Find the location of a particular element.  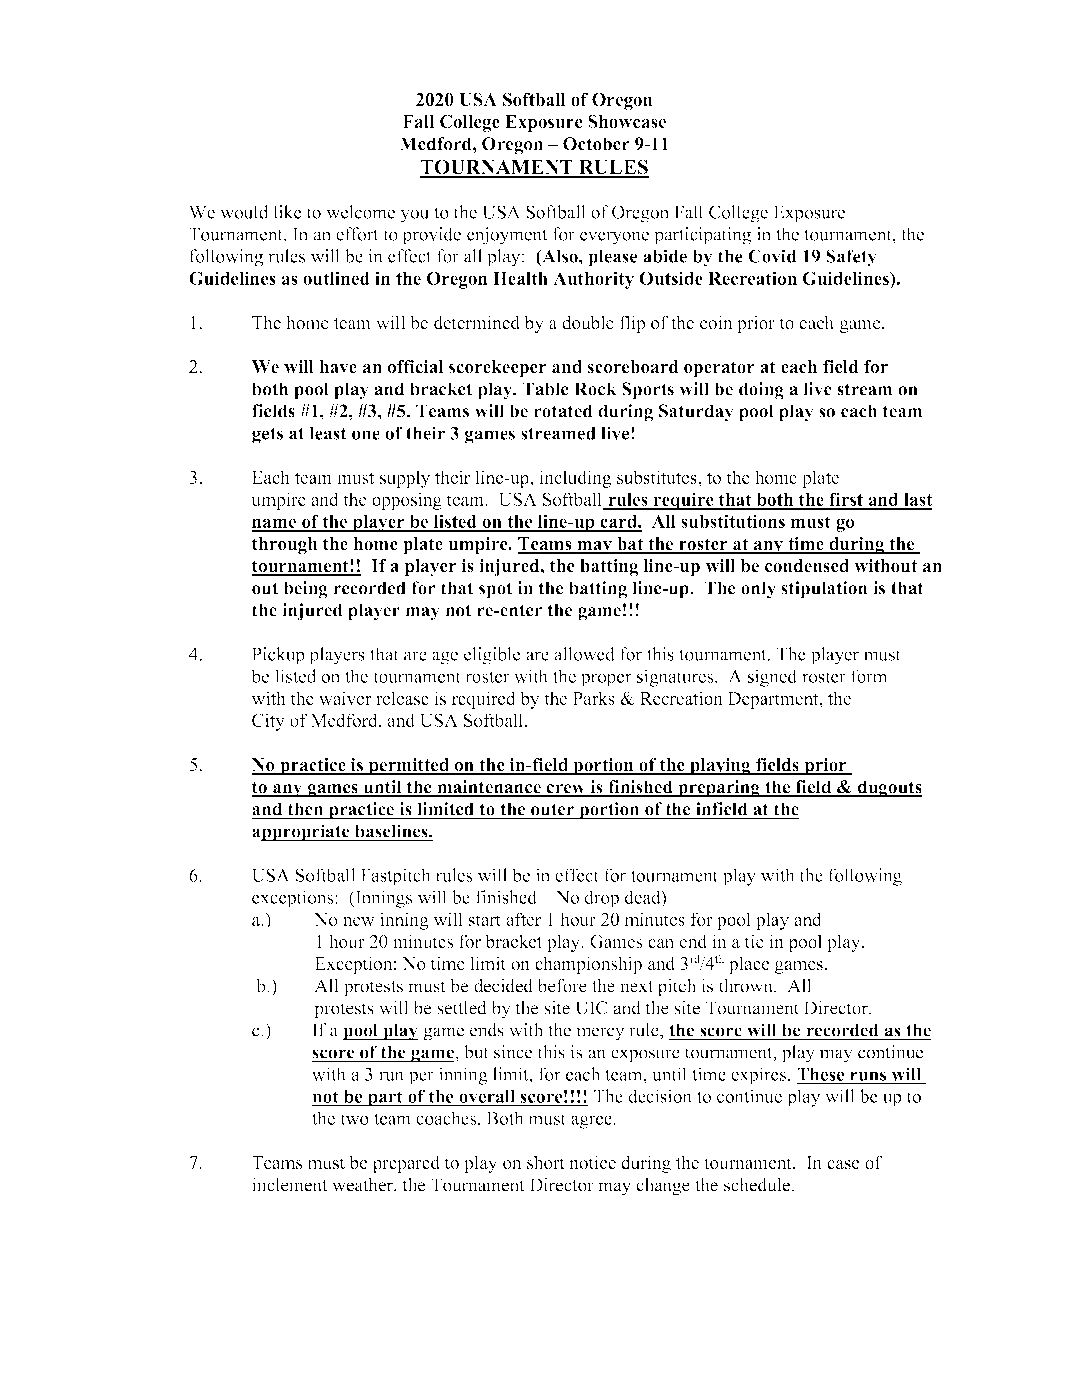

inclement is located at coordinates (289, 1184).
